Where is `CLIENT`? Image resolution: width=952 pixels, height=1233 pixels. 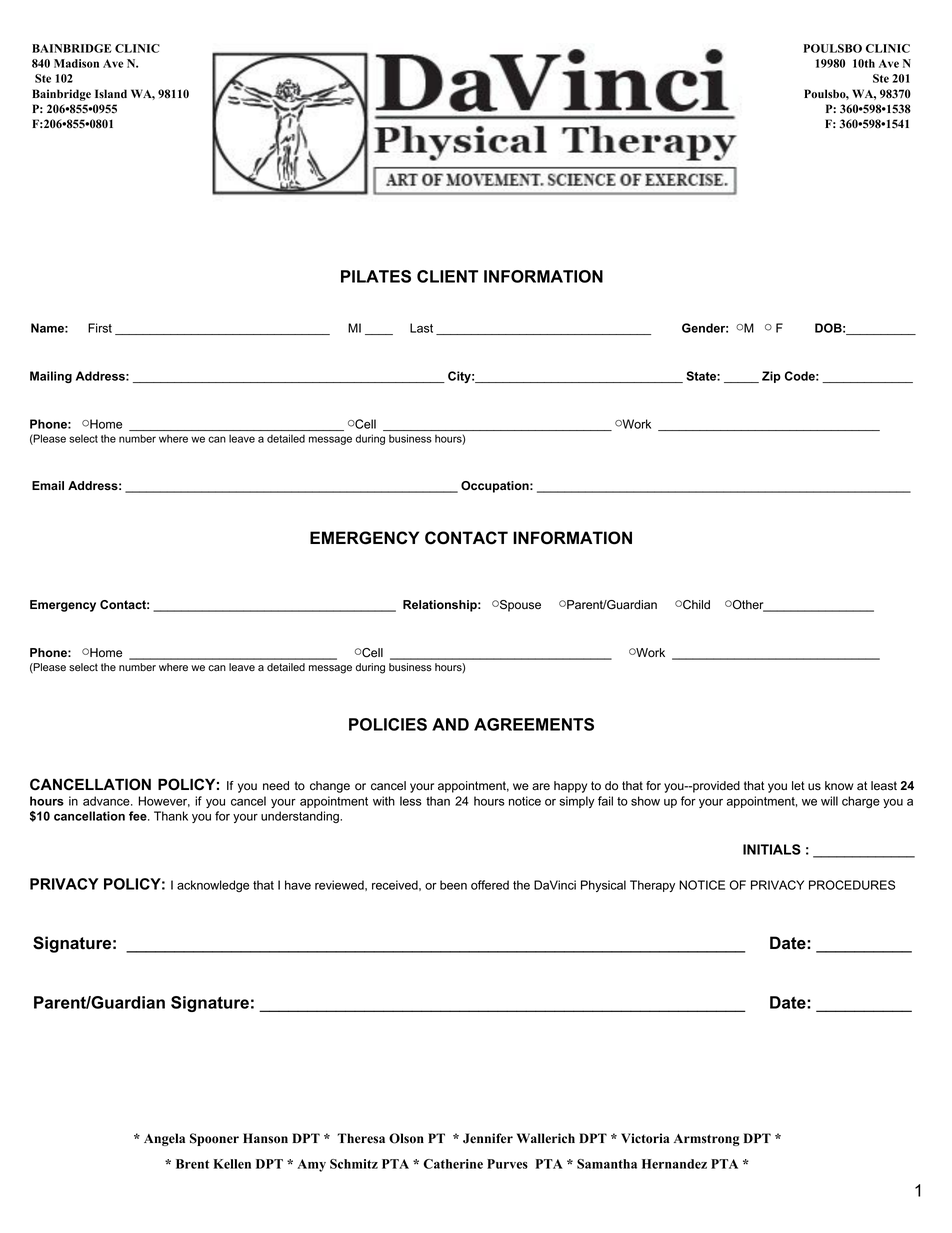 CLIENT is located at coordinates (447, 276).
